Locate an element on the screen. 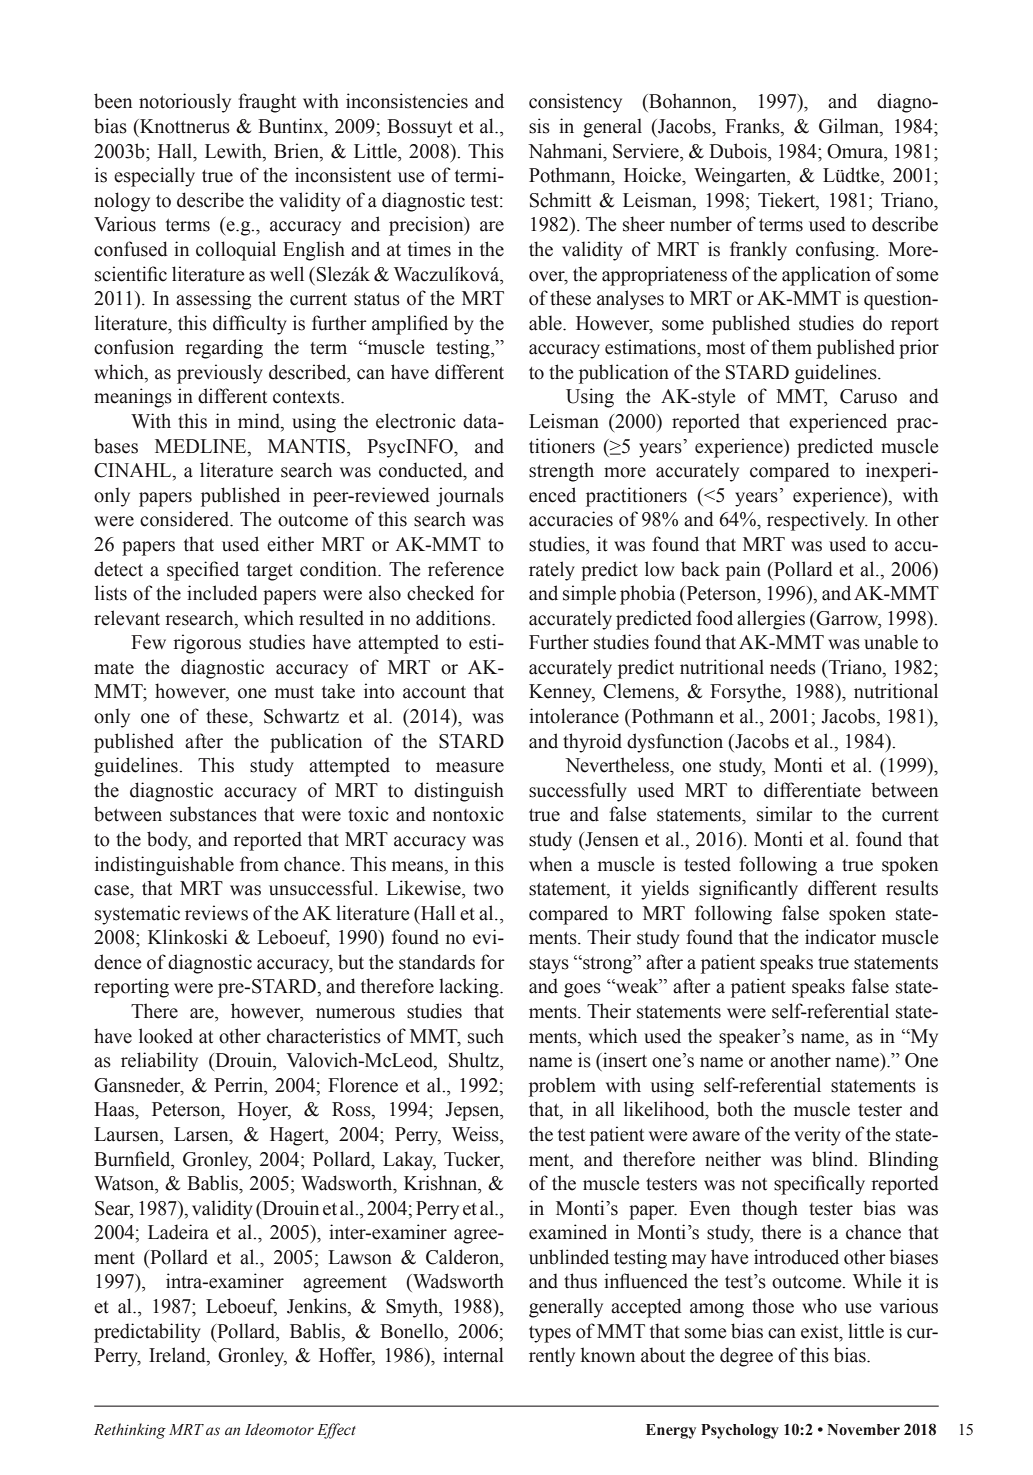  Ireland is located at coordinates (178, 1356).
